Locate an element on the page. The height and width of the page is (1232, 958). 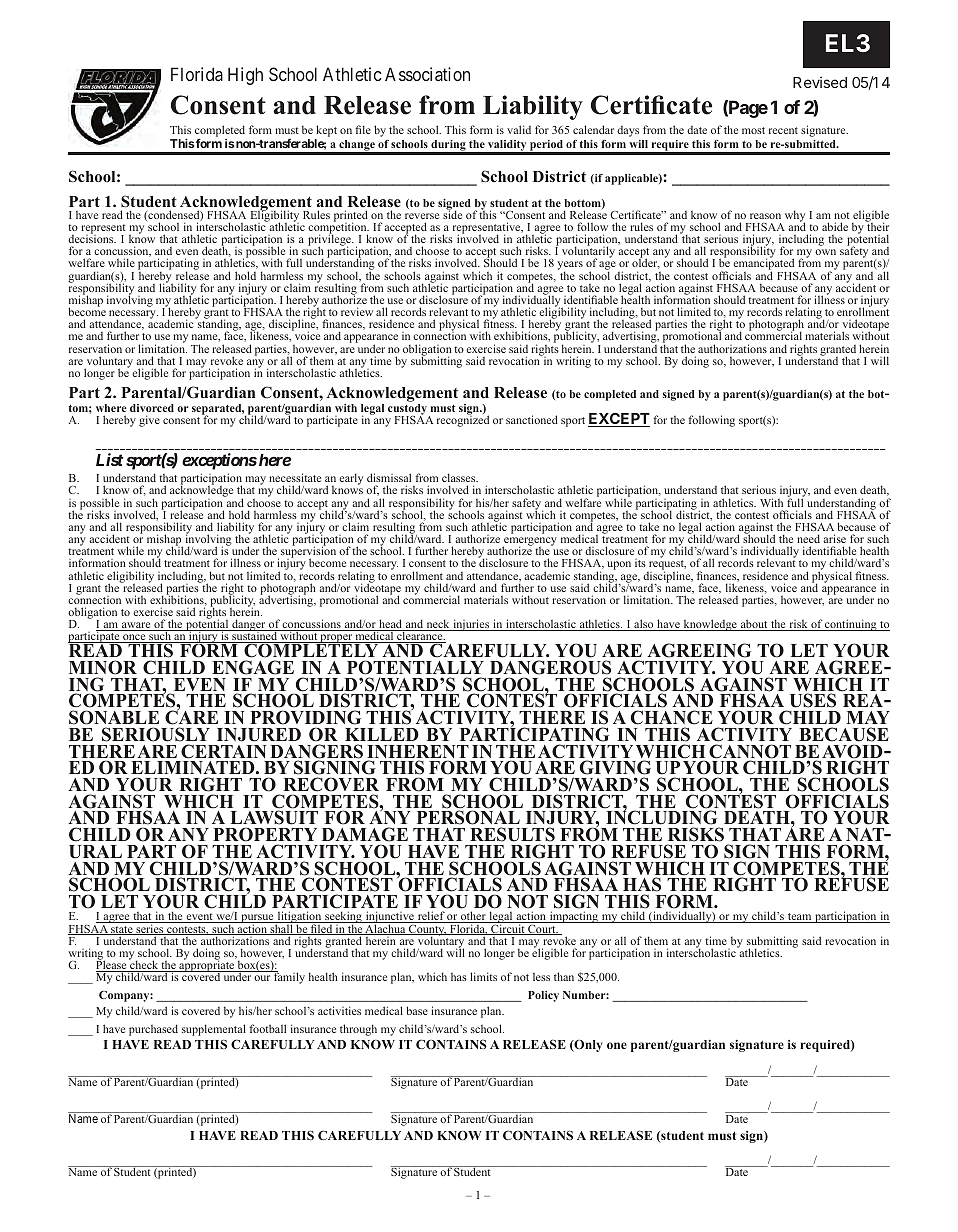
limits is located at coordinates (483, 976).
